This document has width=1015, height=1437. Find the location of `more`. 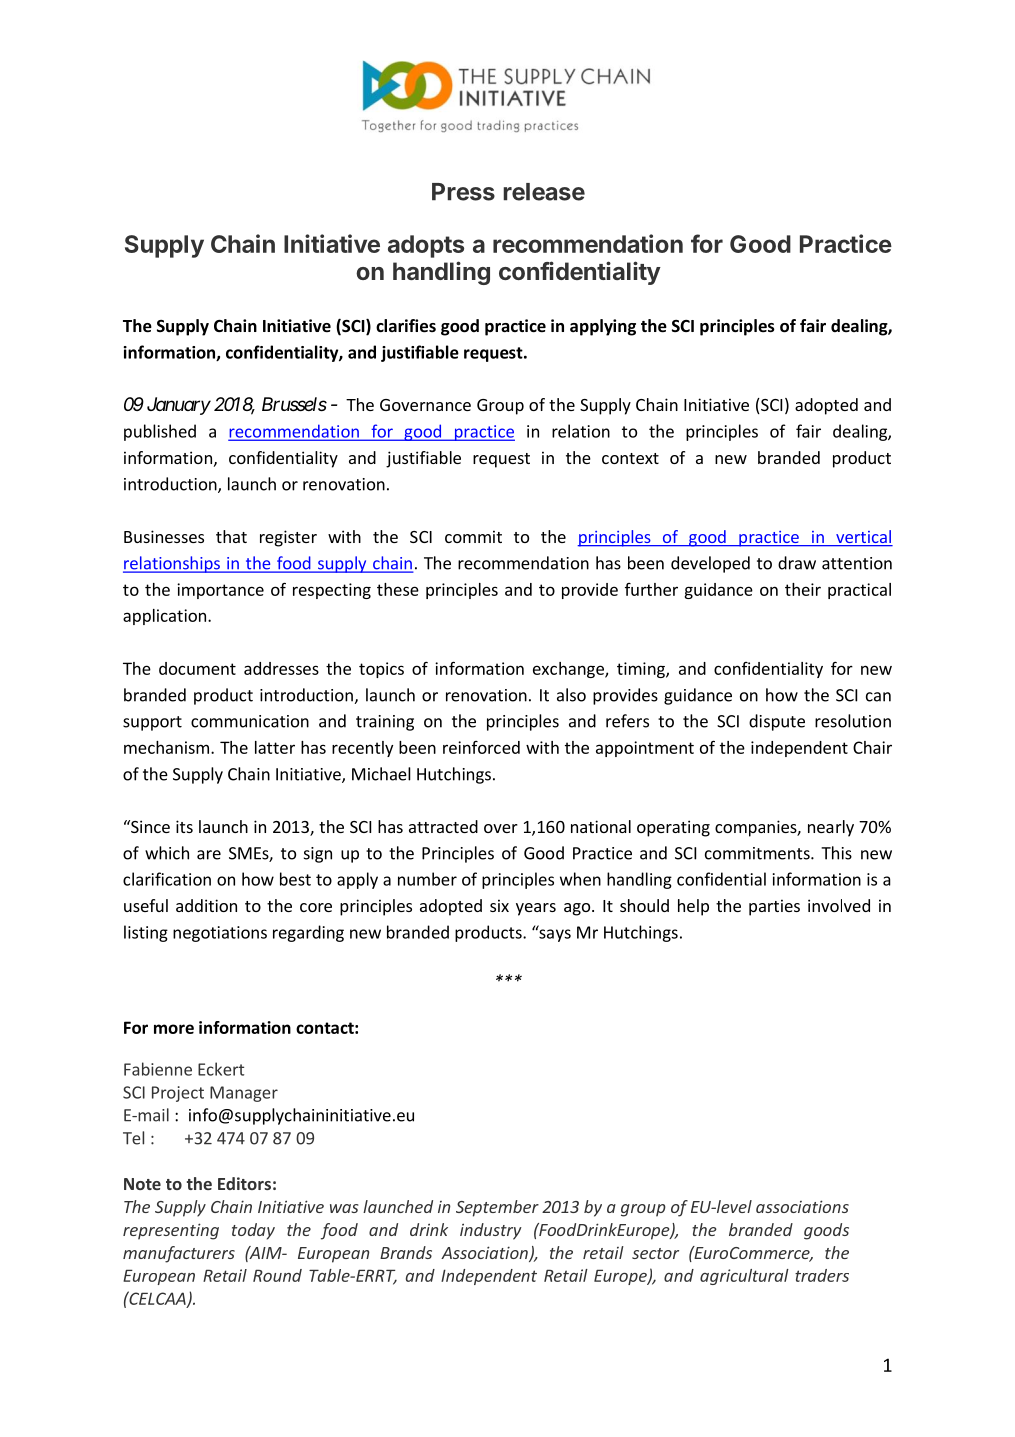

more is located at coordinates (174, 1029).
